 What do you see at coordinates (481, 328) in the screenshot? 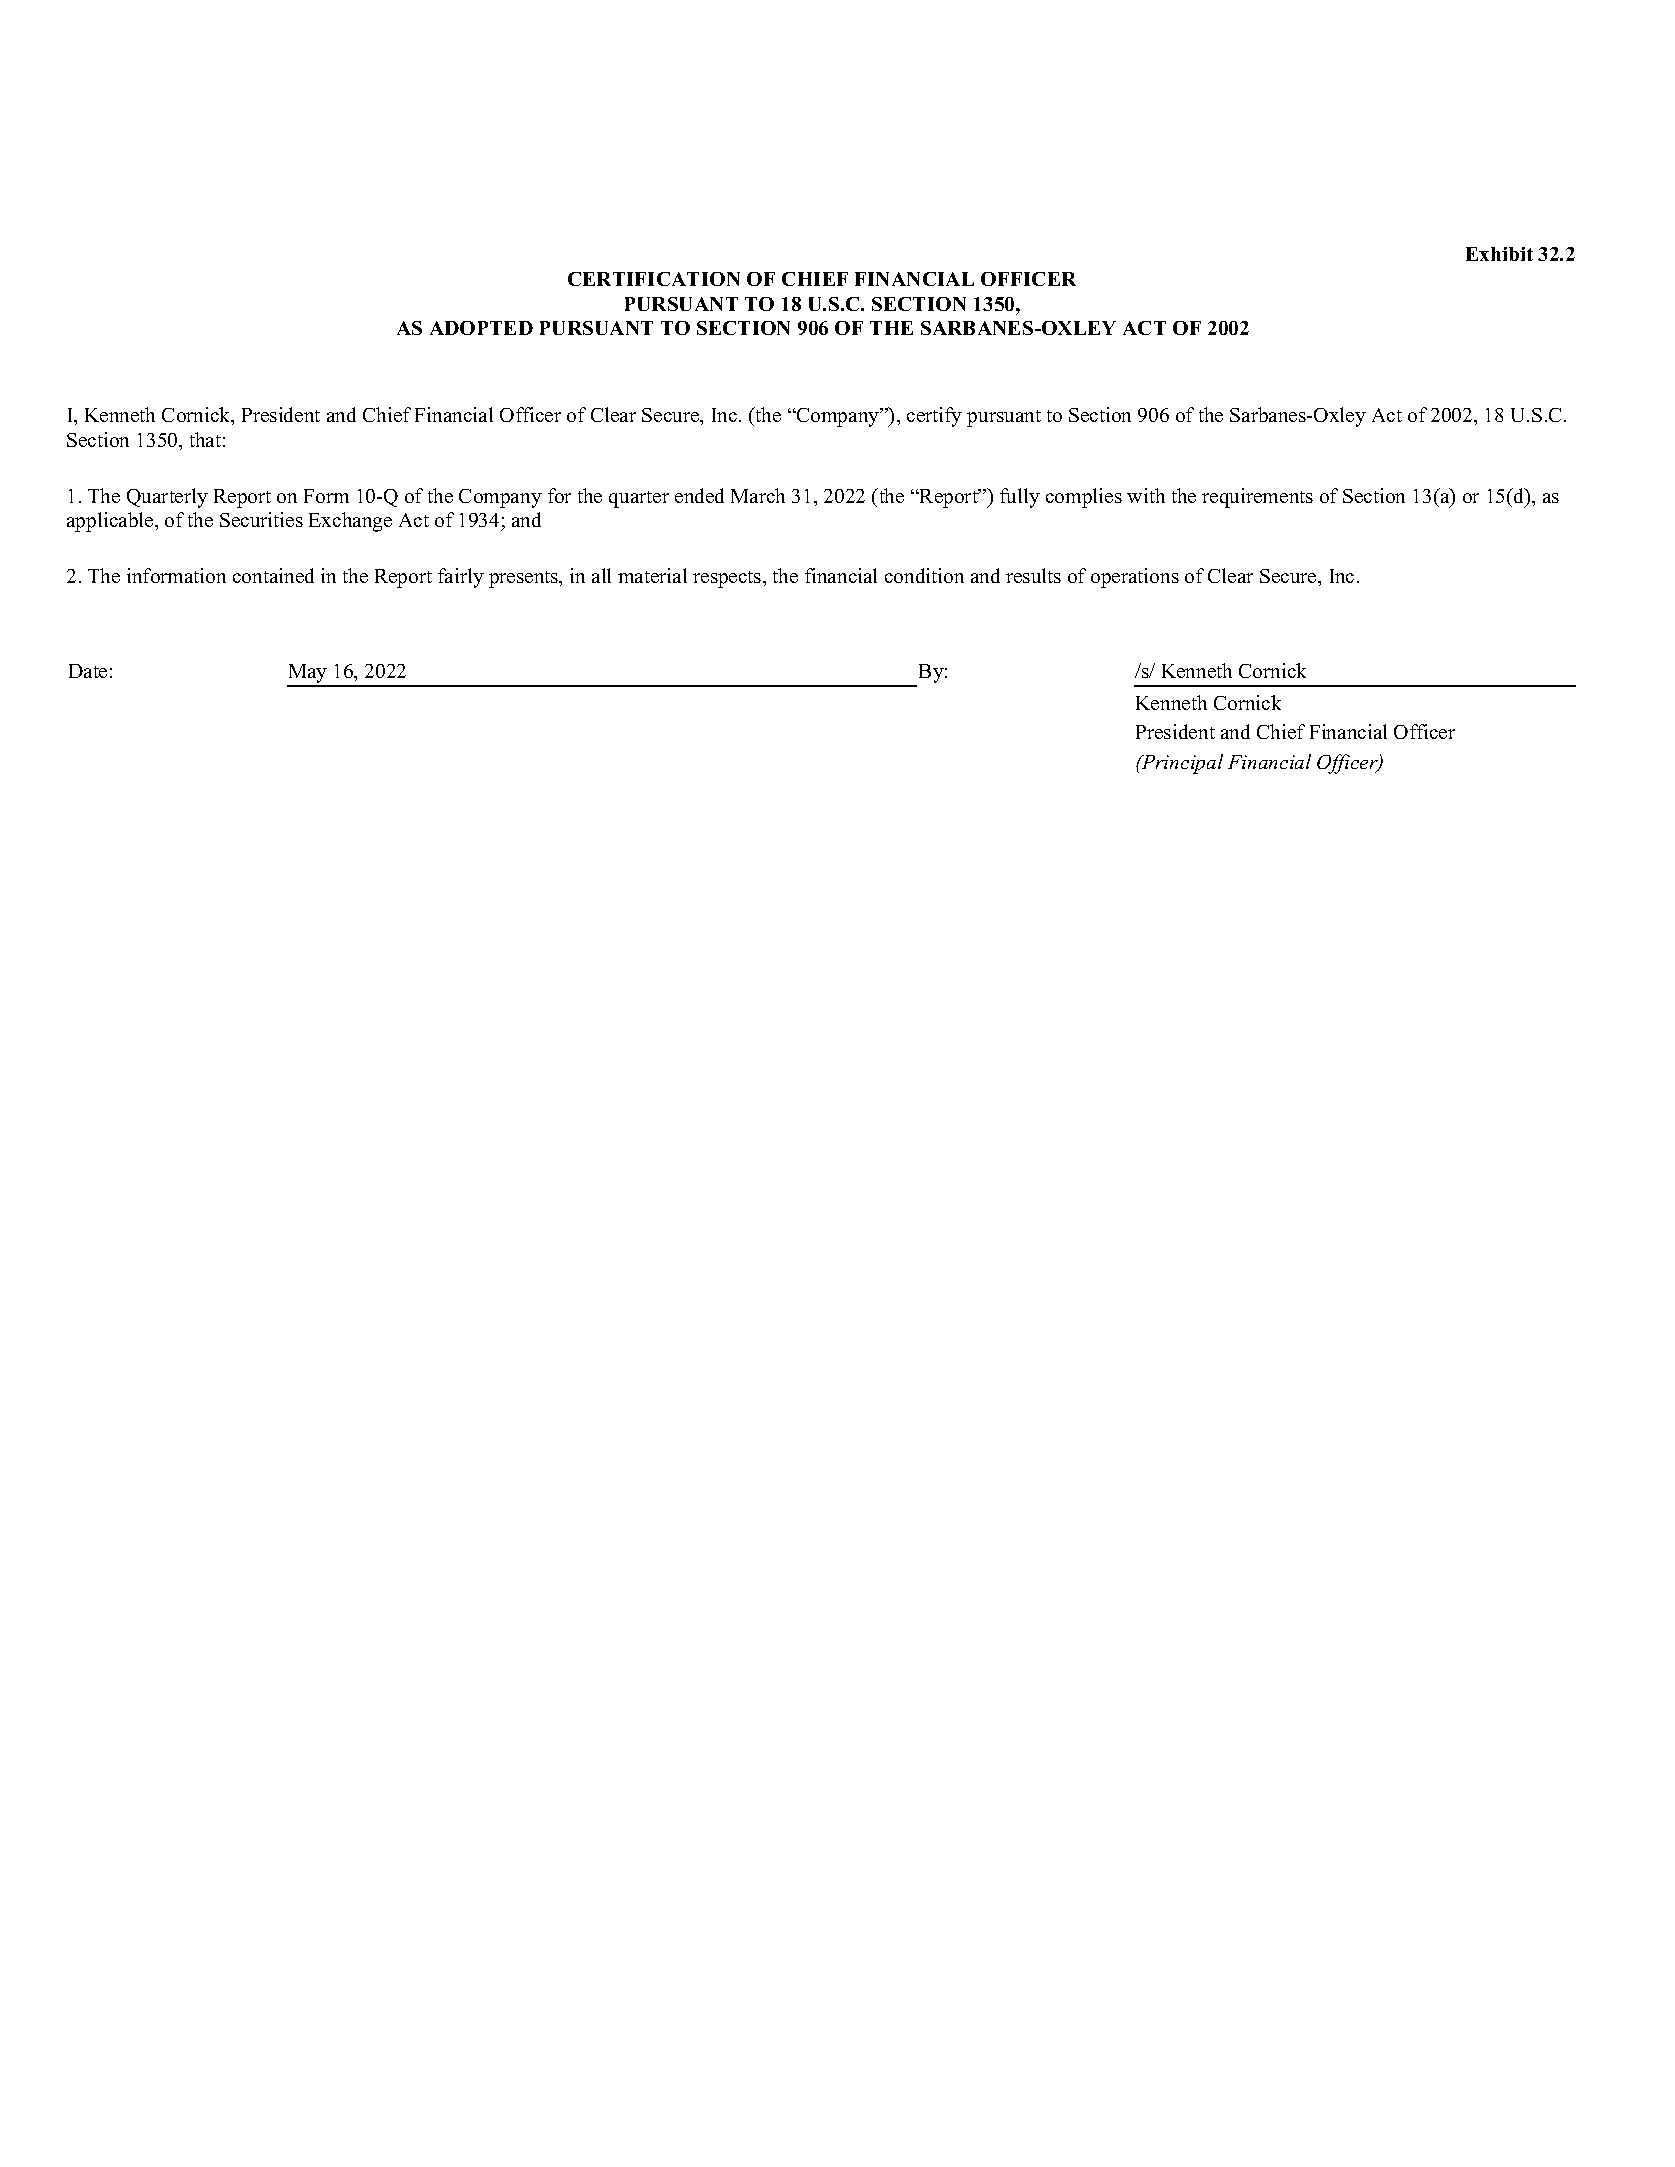
I see `ADOPTED` at bounding box center [481, 328].
